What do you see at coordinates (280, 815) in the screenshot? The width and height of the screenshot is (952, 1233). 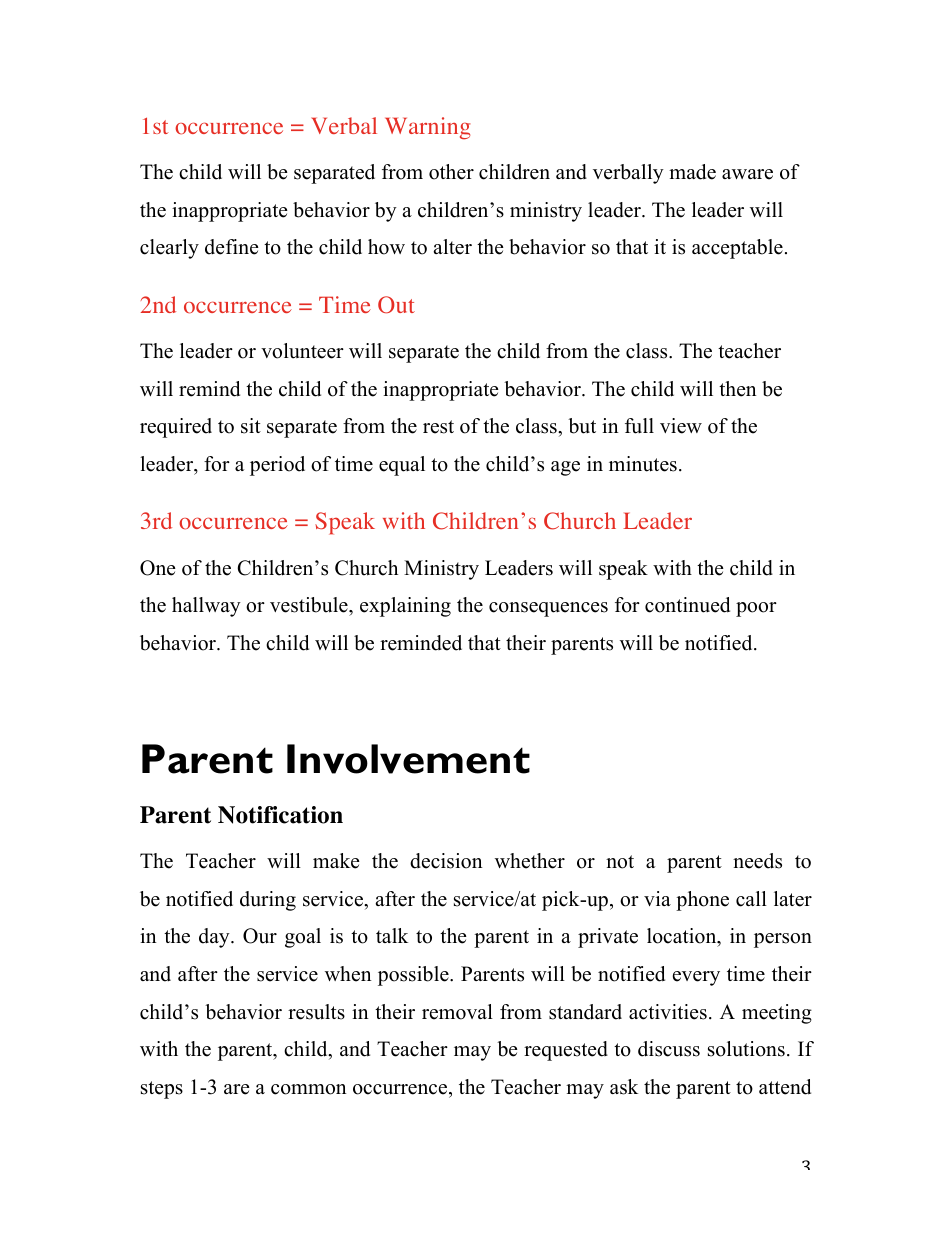 I see `Notification` at bounding box center [280, 815].
